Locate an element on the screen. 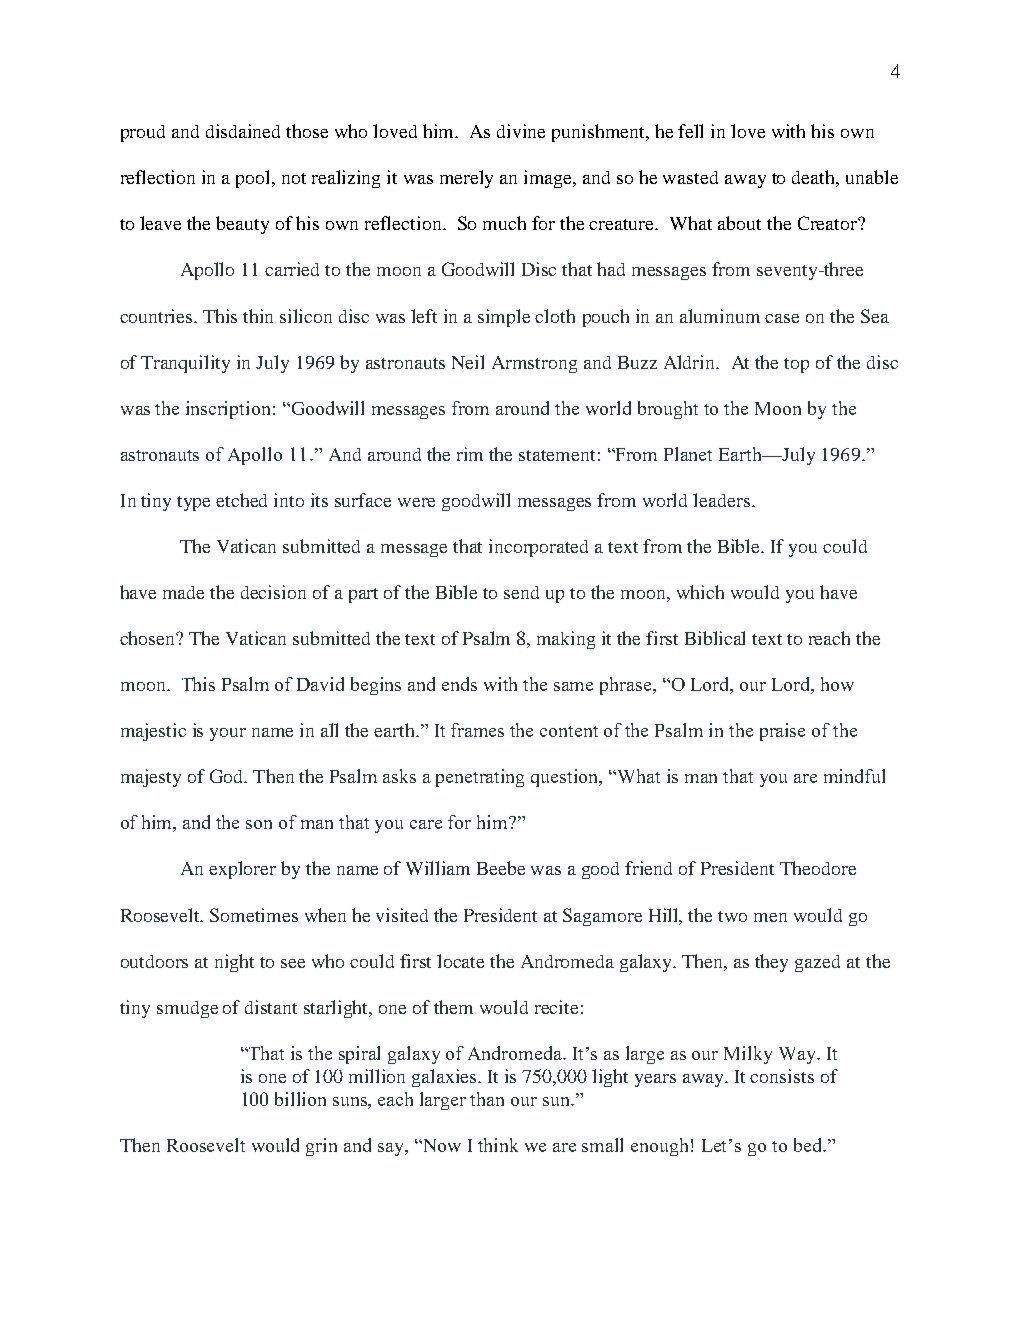 The height and width of the screenshot is (1322, 1021). Theodore is located at coordinates (818, 868).
